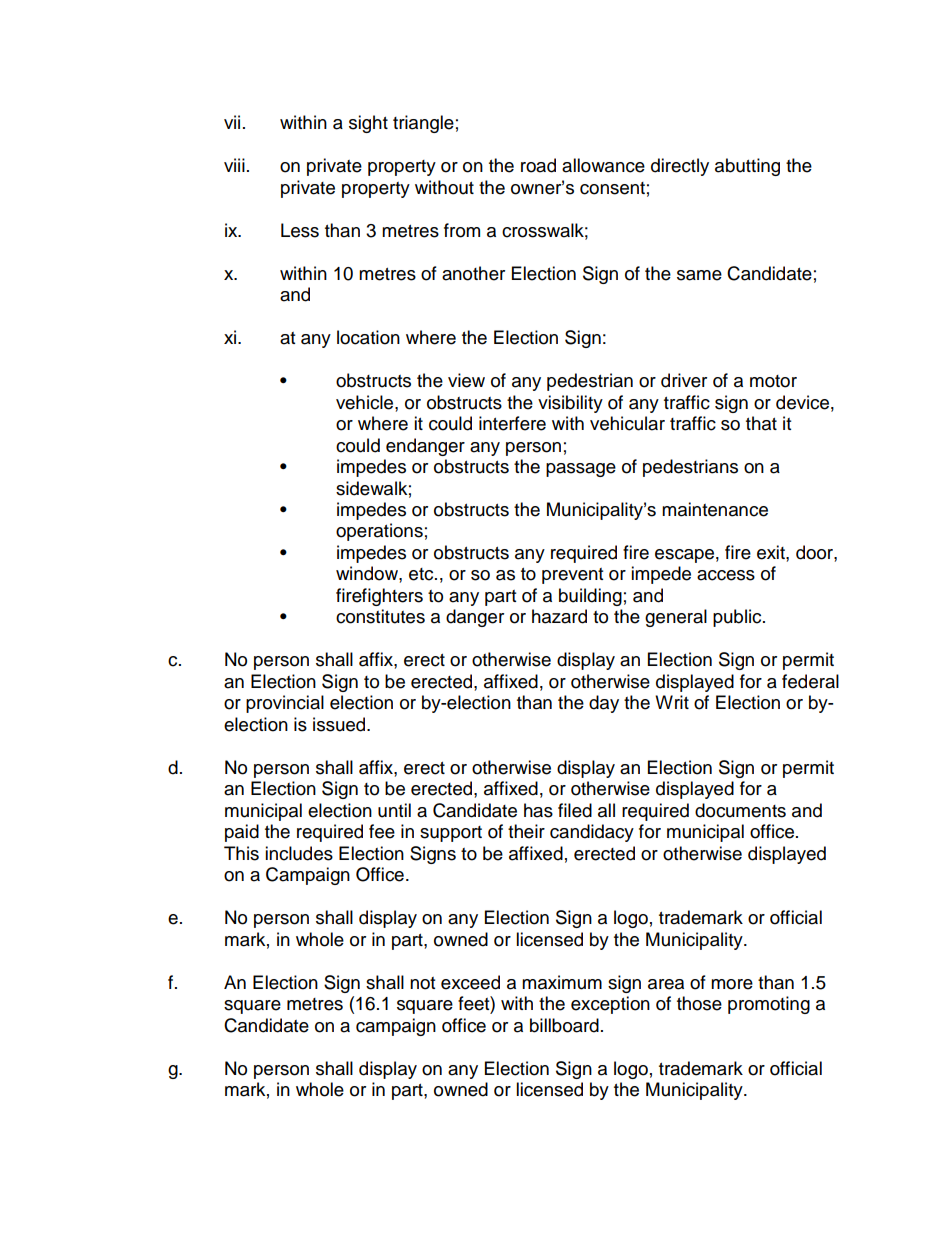 This screenshot has height=1233, width=952. I want to click on road, so click(538, 165).
